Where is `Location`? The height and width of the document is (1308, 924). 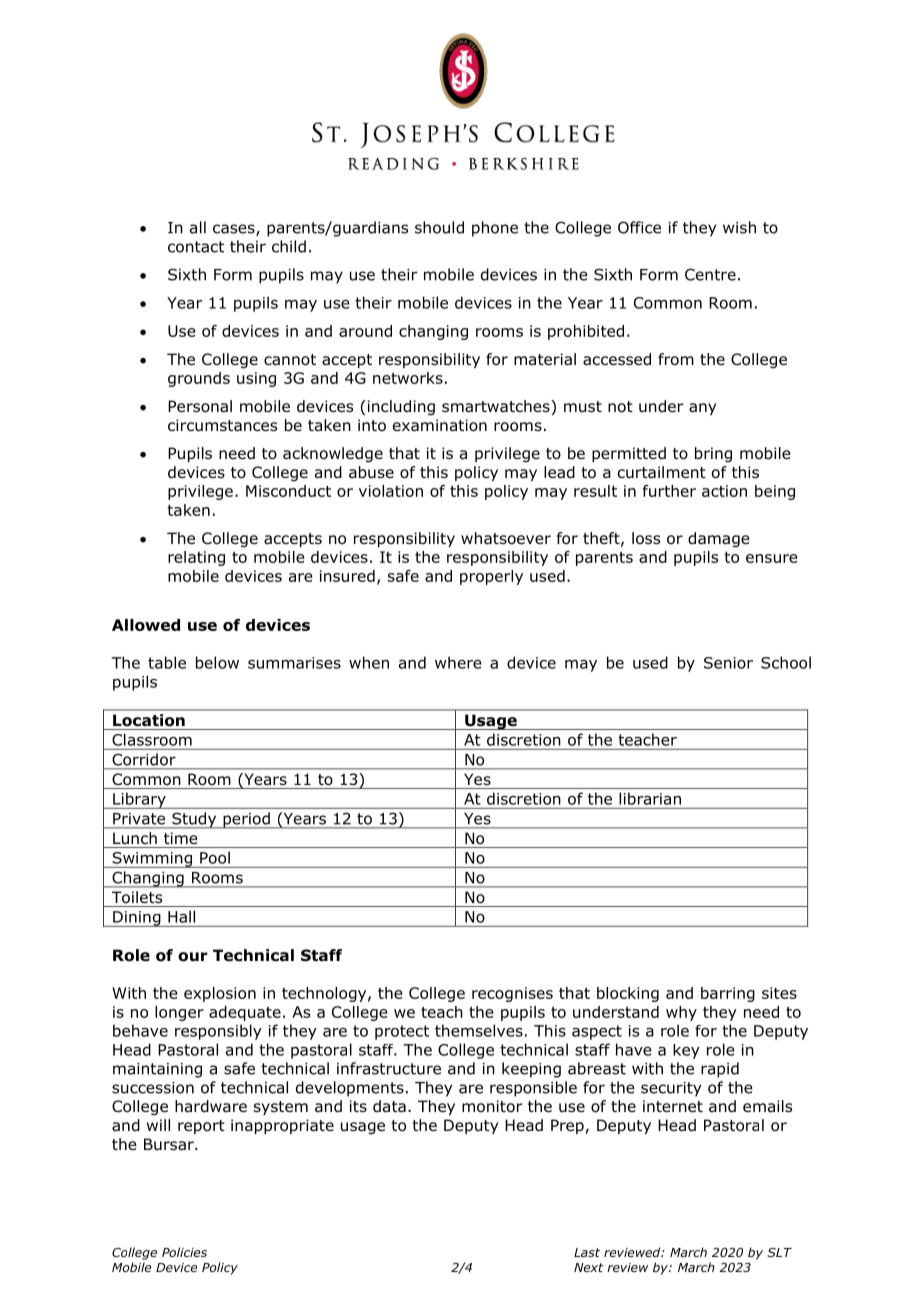 Location is located at coordinates (149, 720).
